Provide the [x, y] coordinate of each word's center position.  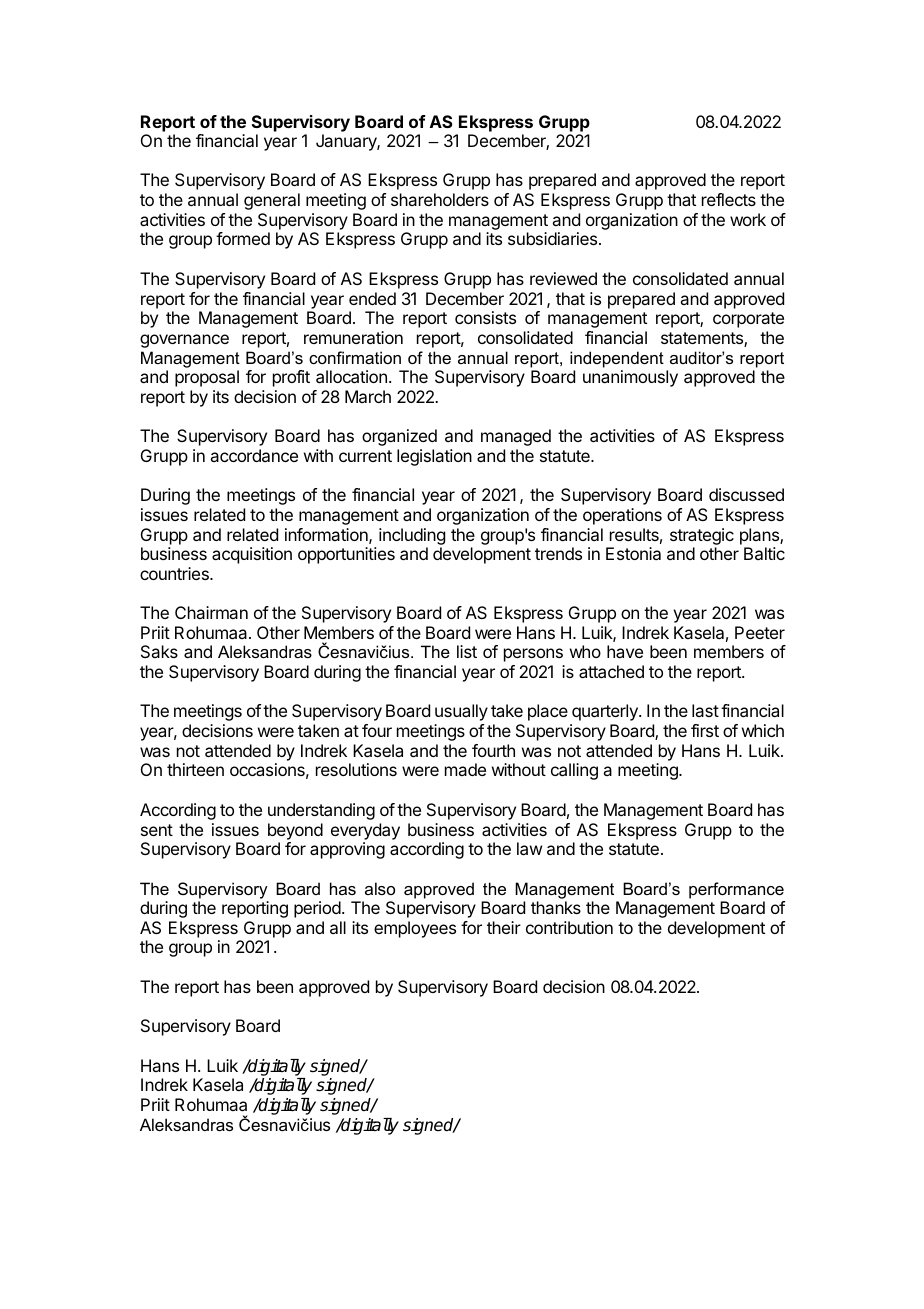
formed [243, 238]
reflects [729, 199]
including [412, 536]
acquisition [252, 555]
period [317, 909]
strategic [702, 536]
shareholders [440, 199]
